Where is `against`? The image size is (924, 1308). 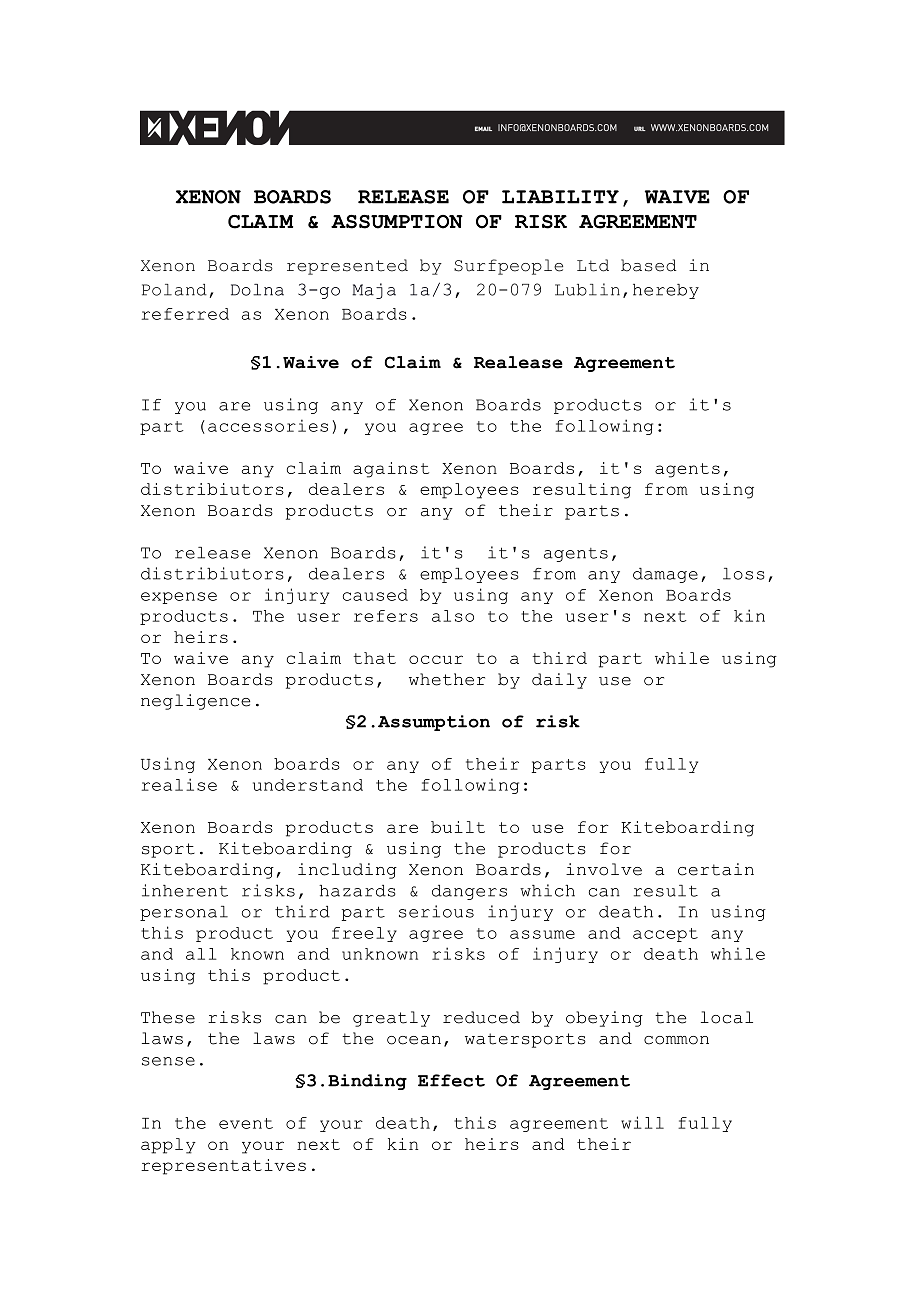 against is located at coordinates (391, 470).
